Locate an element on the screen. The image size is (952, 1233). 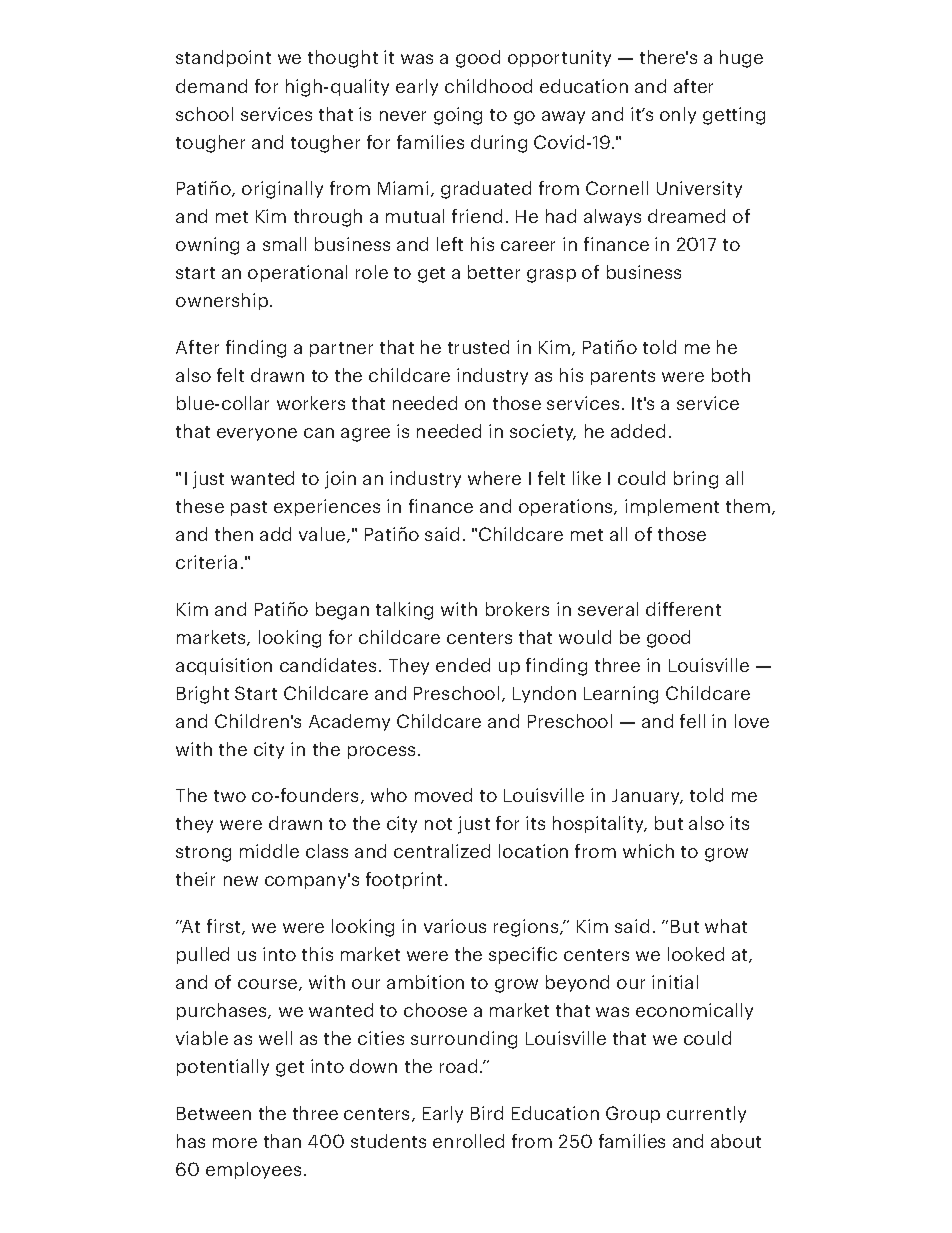
different is located at coordinates (683, 609).
